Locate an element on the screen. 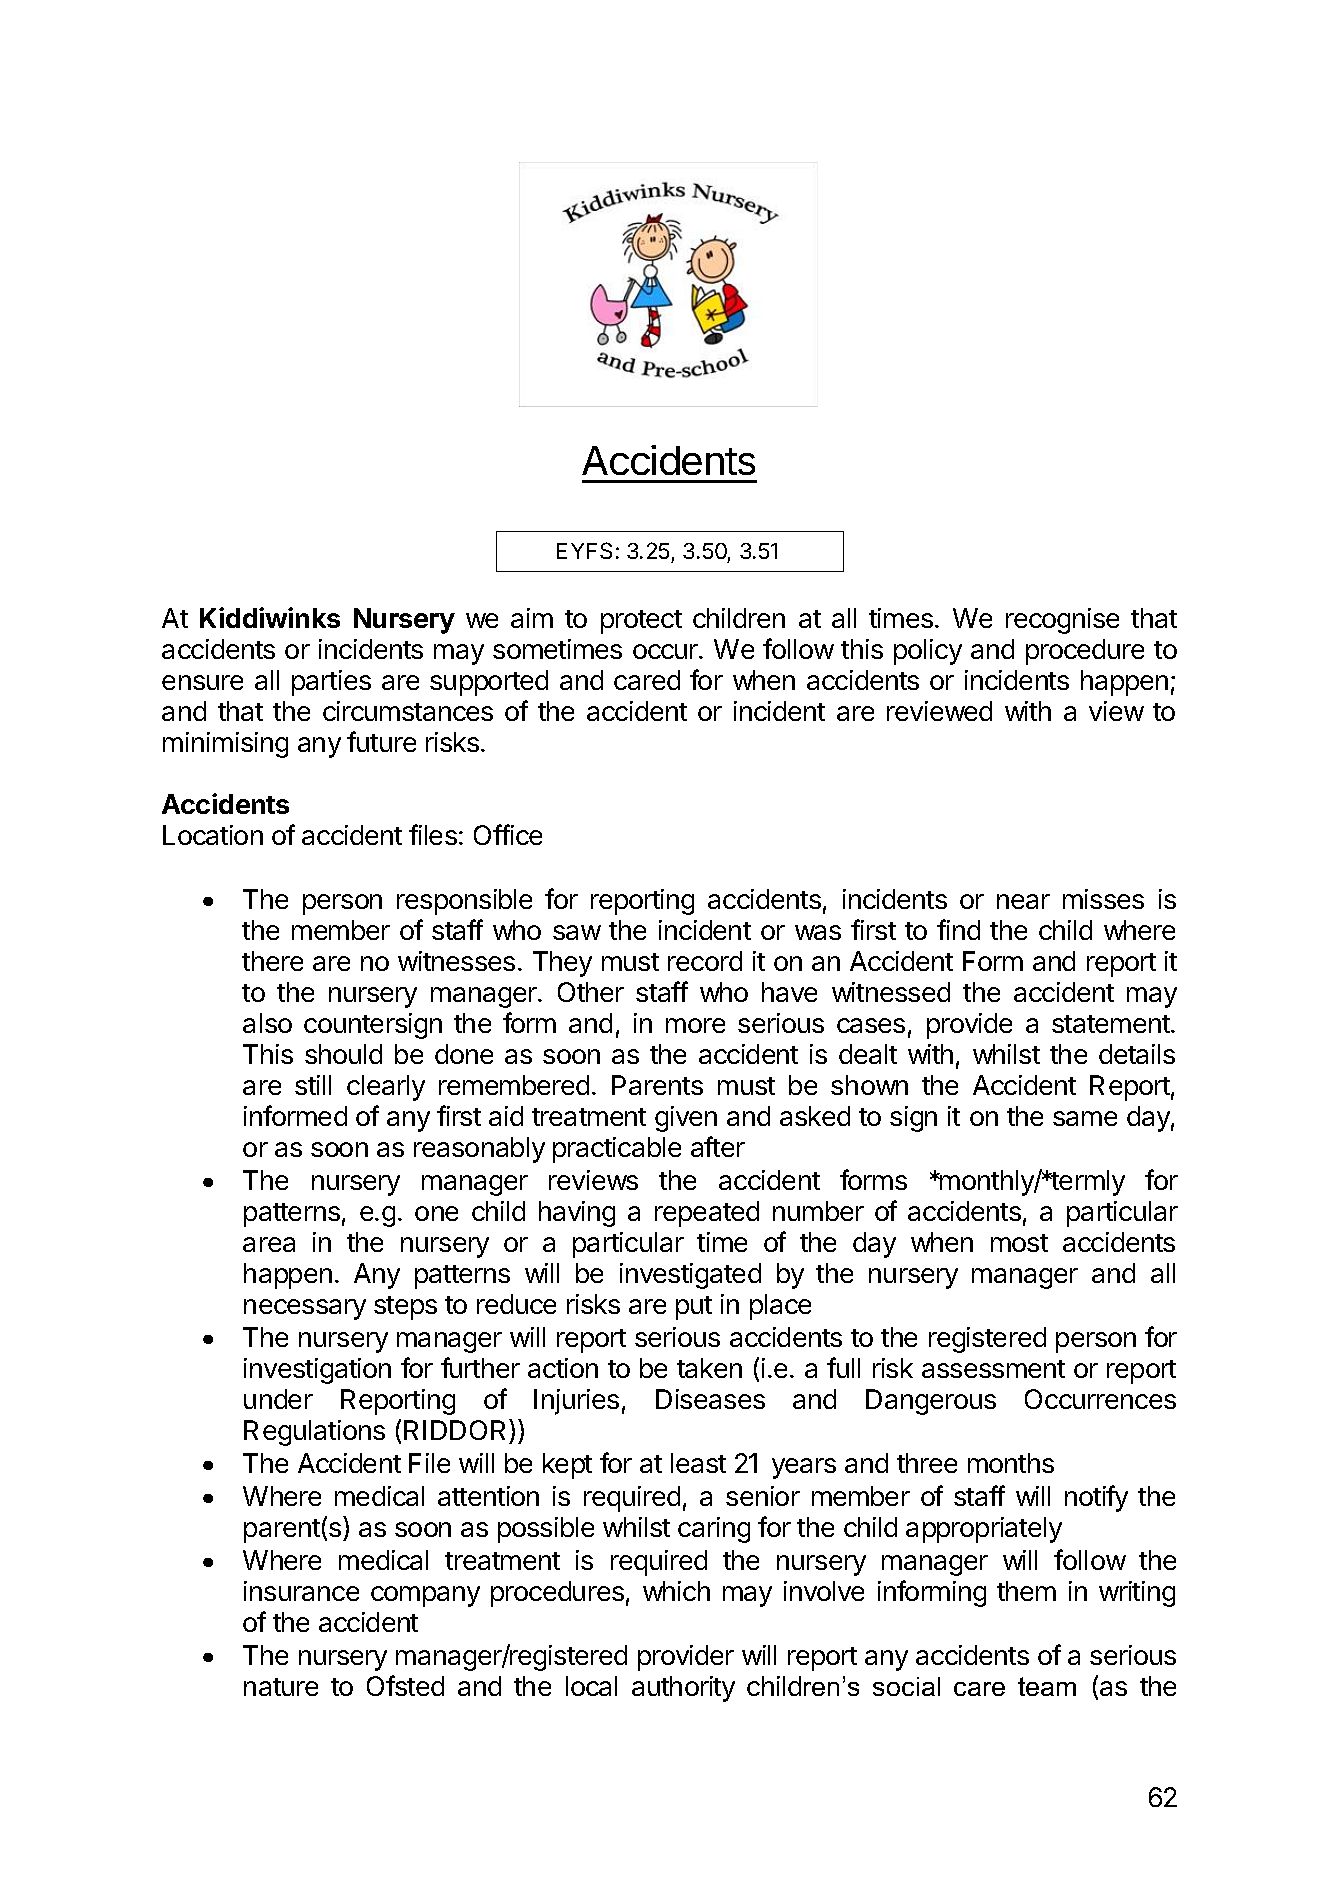  protect is located at coordinates (641, 622).
